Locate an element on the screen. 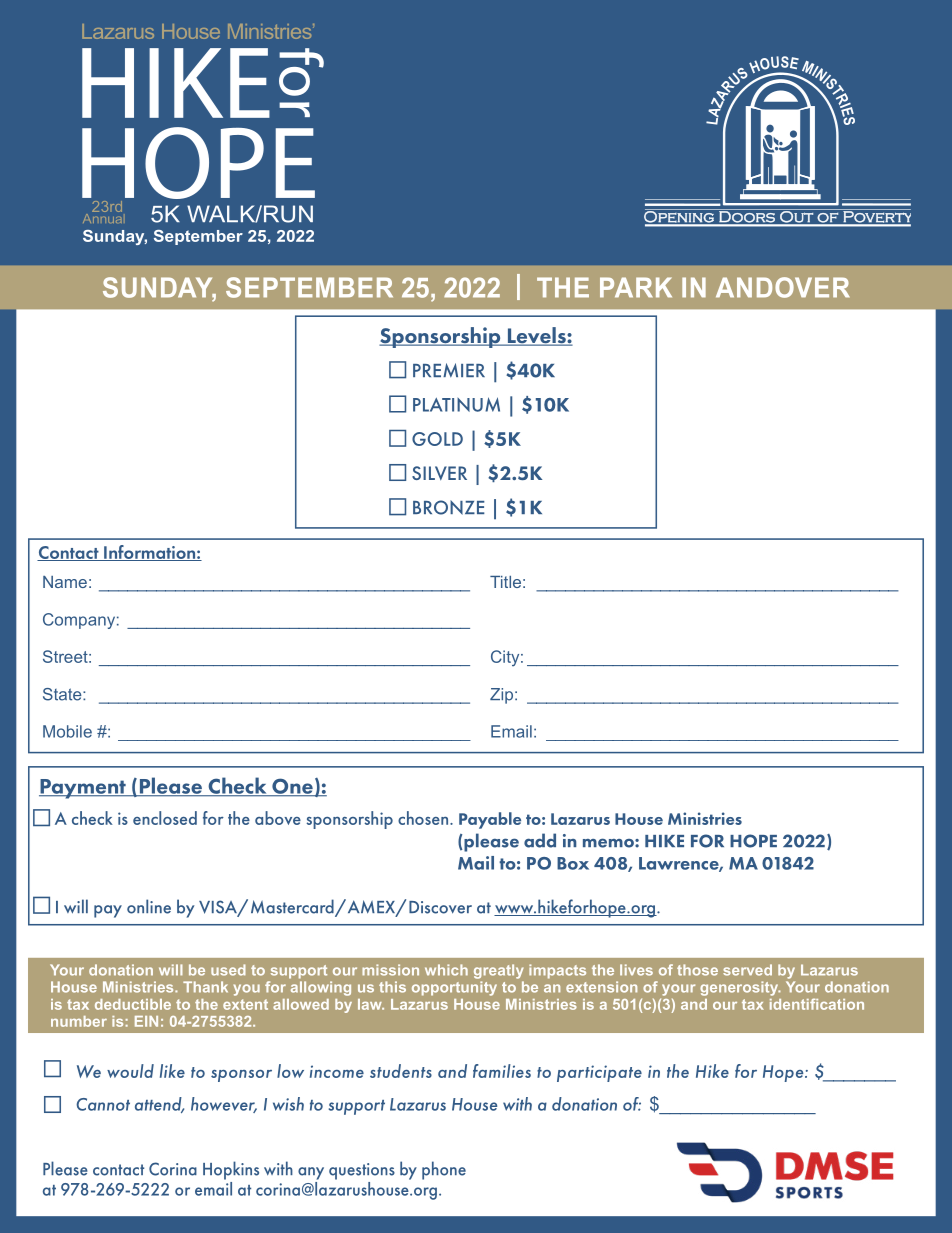 This screenshot has width=952, height=1233. participate is located at coordinates (599, 1073).
